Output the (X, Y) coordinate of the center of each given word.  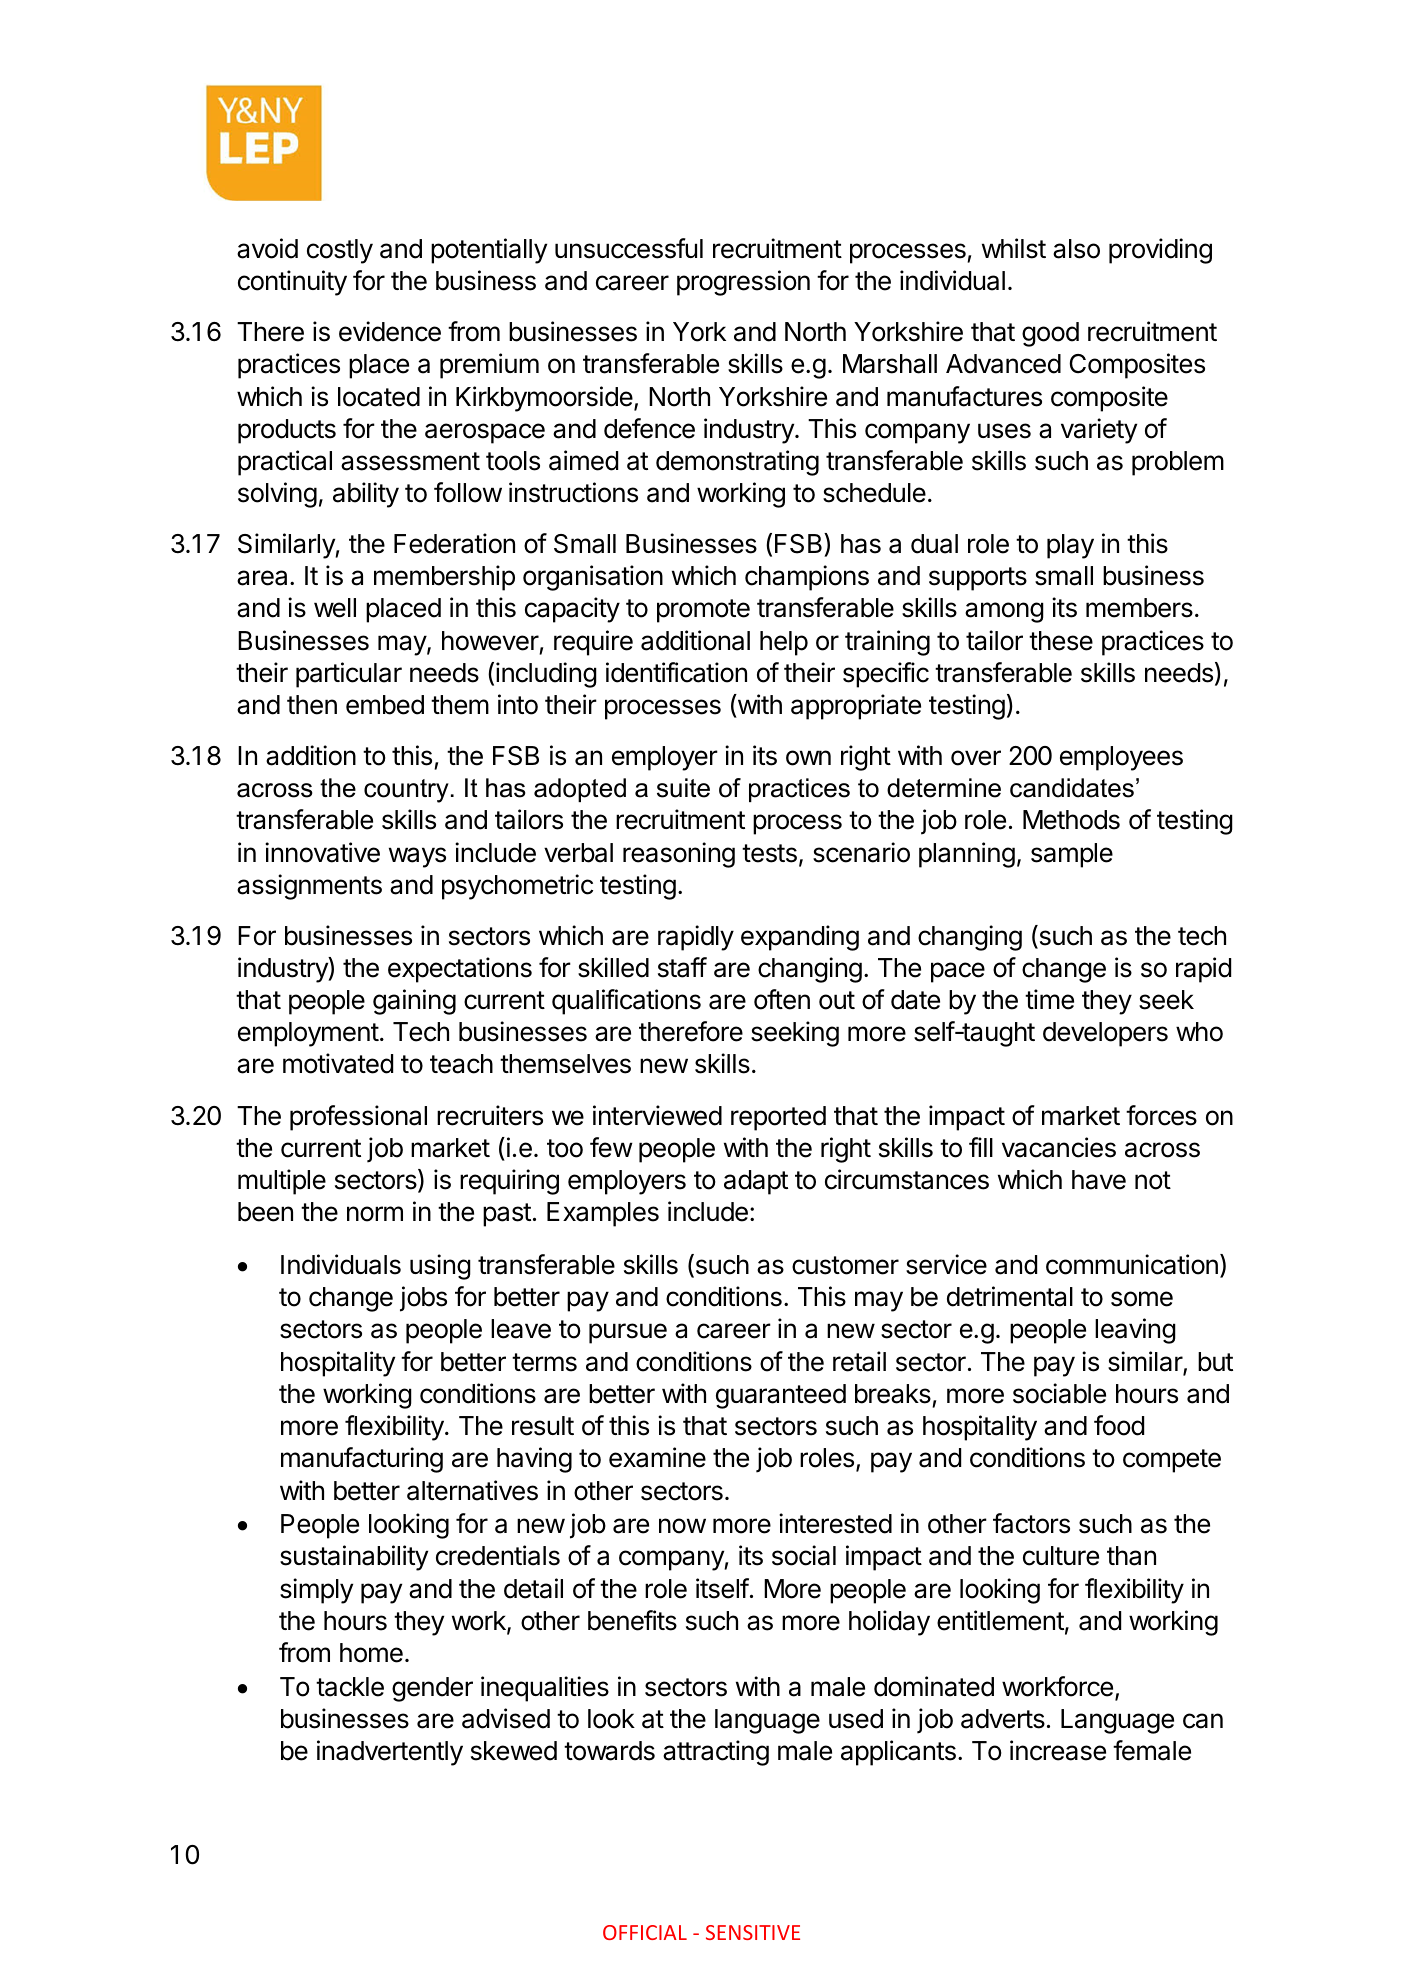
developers (1105, 1034)
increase (1058, 1750)
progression (743, 283)
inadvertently (390, 1753)
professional (358, 1118)
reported (778, 1118)
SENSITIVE (753, 1932)
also (1076, 249)
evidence (390, 331)
